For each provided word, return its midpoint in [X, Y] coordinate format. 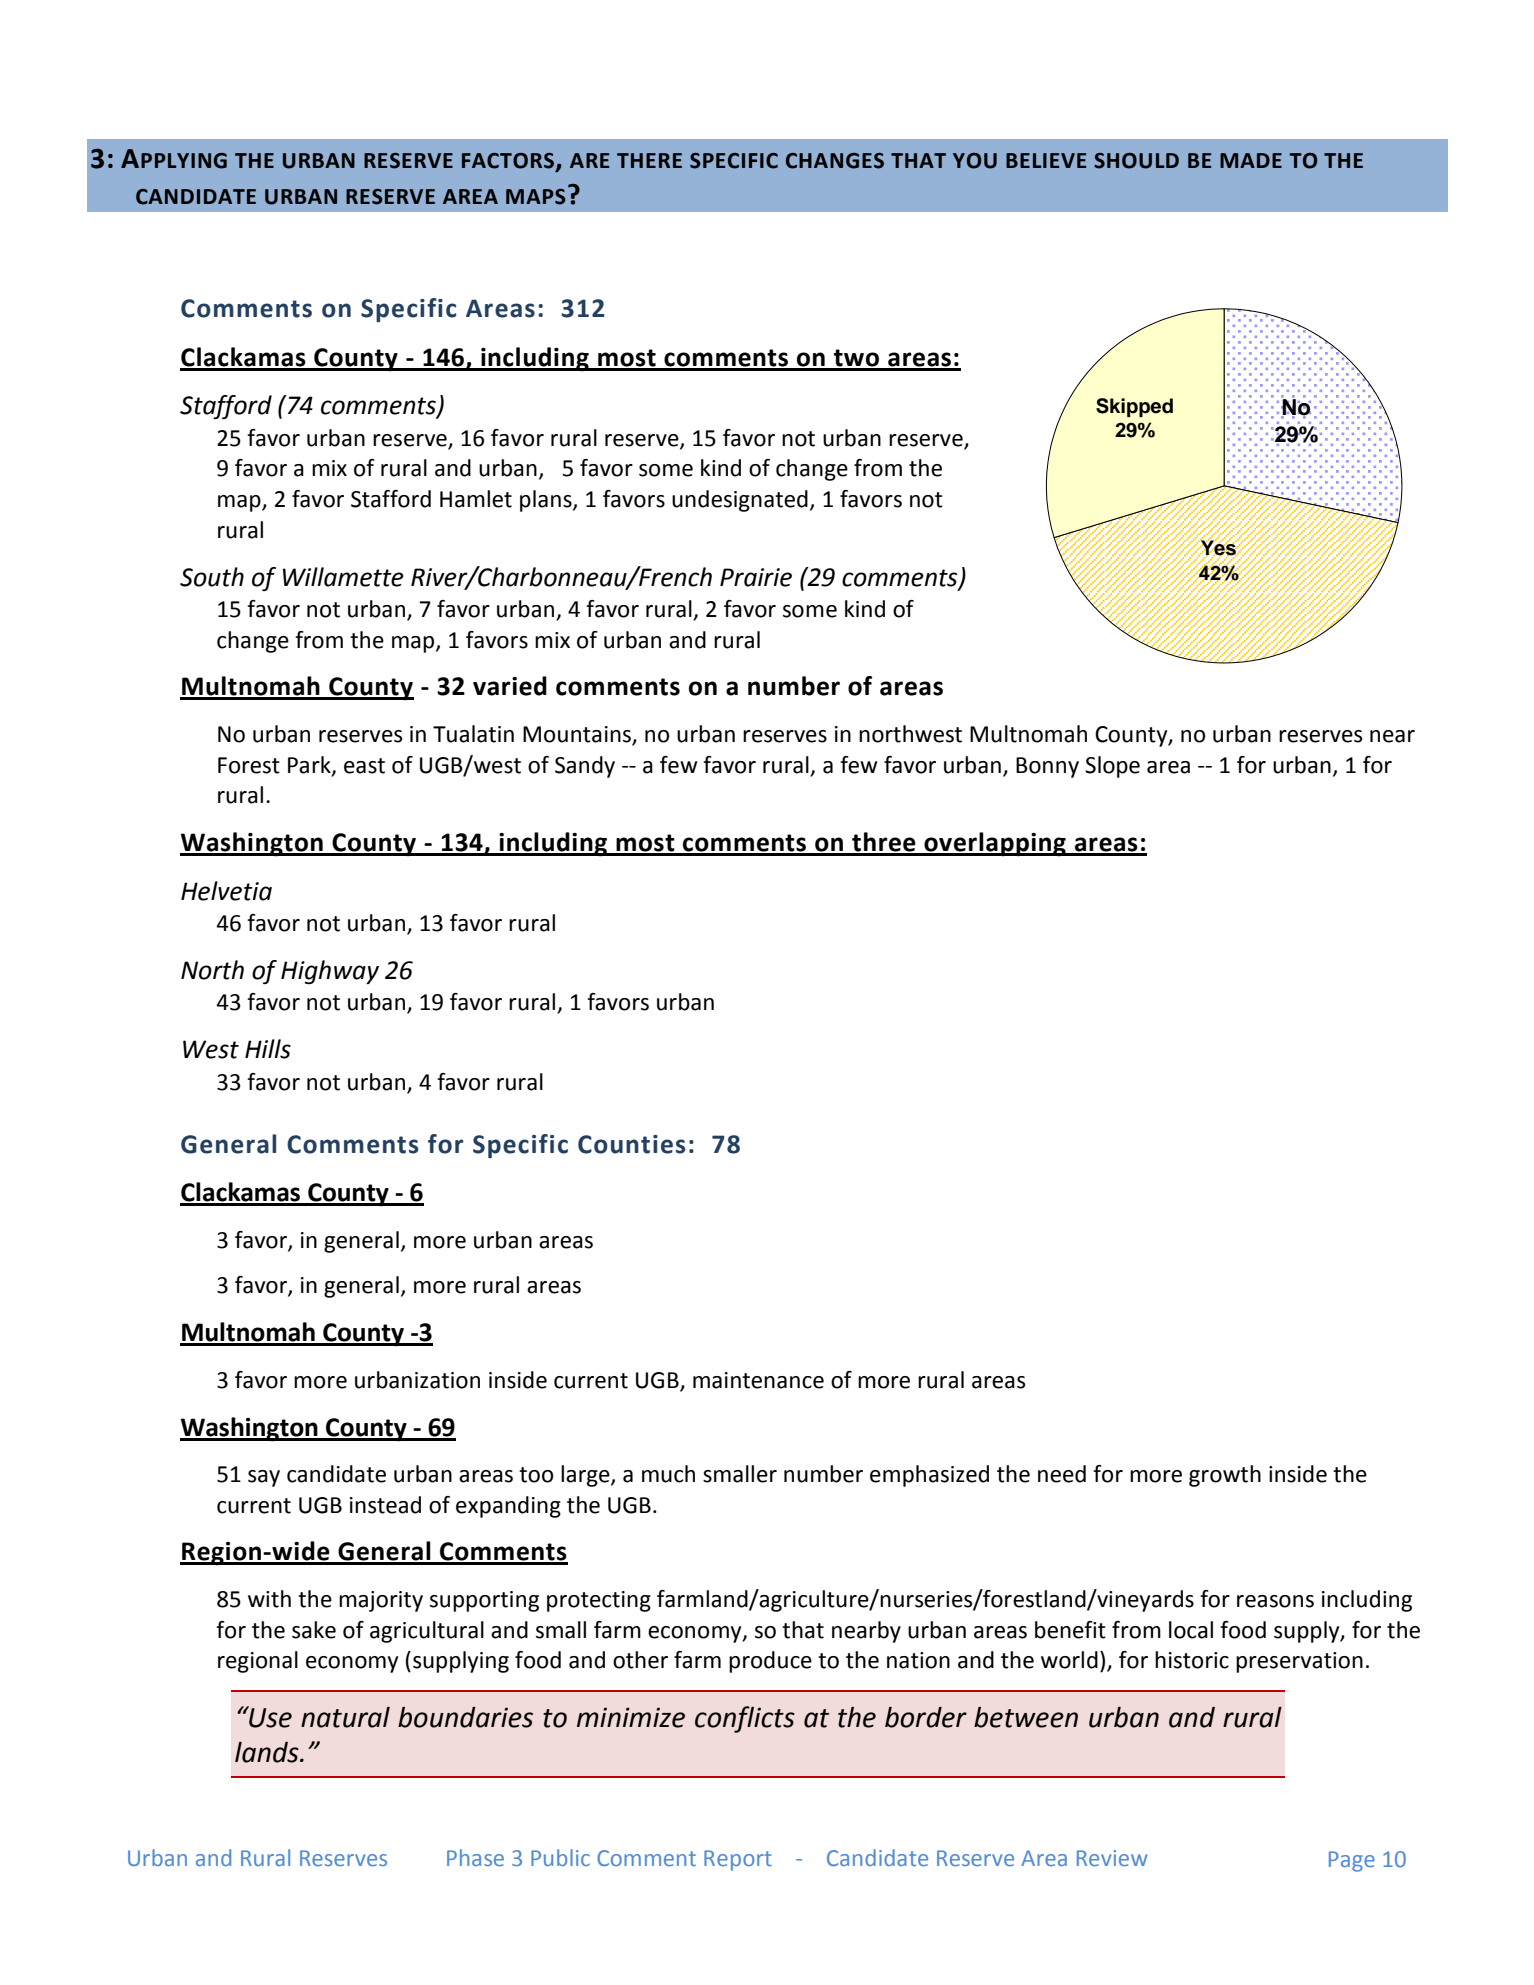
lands [268, 1752]
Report [738, 1860]
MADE [1251, 160]
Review [1112, 1858]
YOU [975, 161]
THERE [649, 160]
